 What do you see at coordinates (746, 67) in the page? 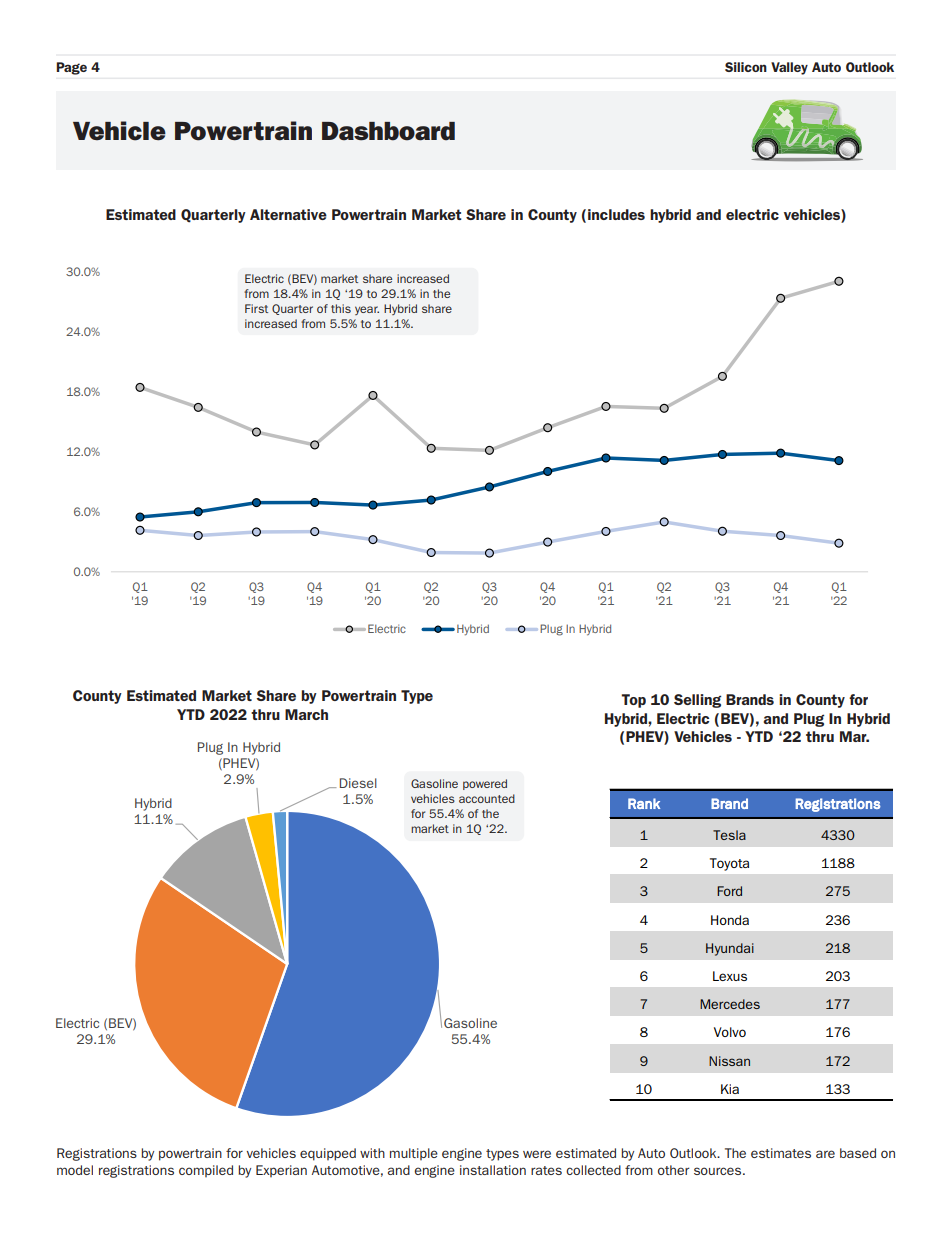
I see `Silicon` at bounding box center [746, 67].
